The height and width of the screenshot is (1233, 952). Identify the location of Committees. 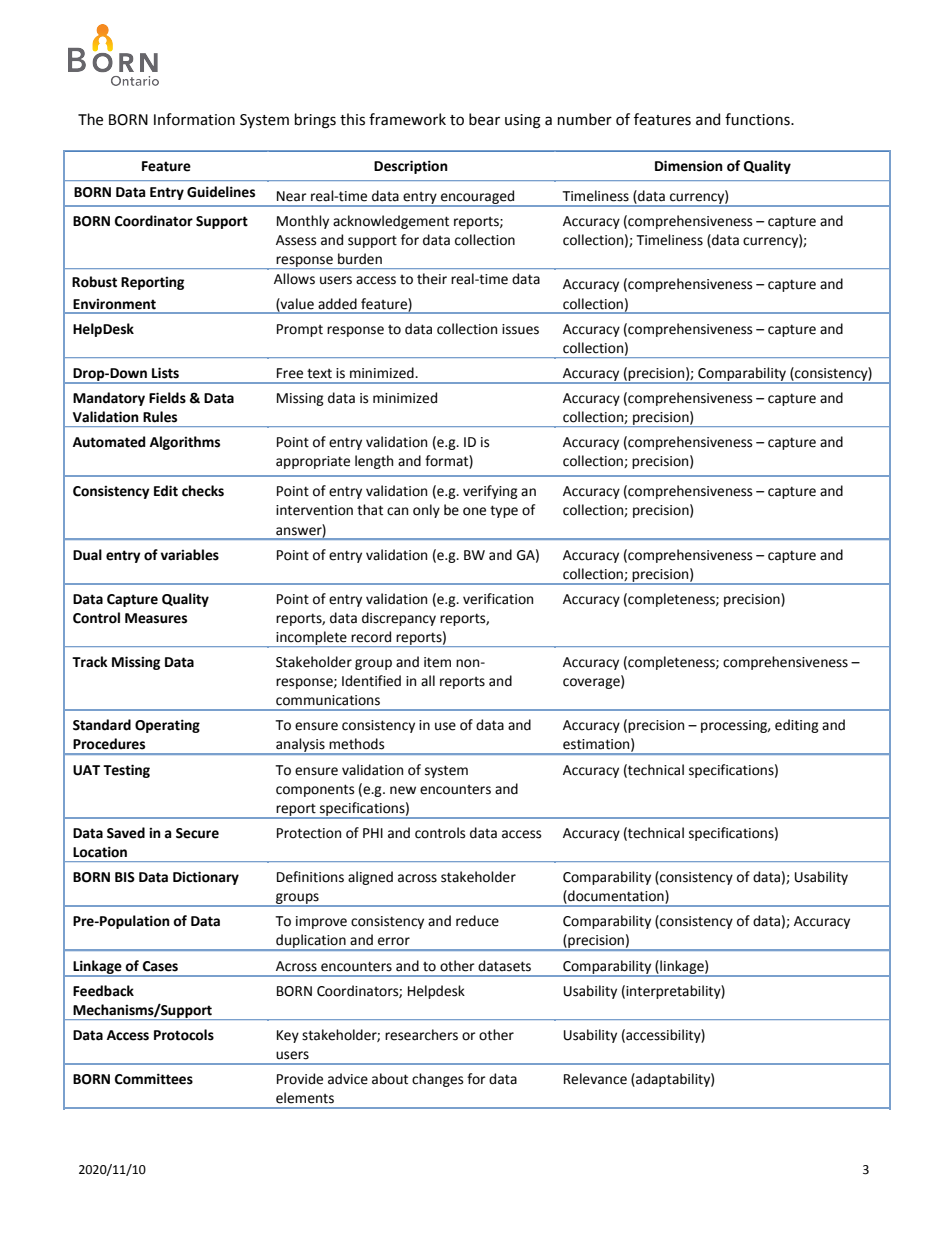
(154, 1079).
